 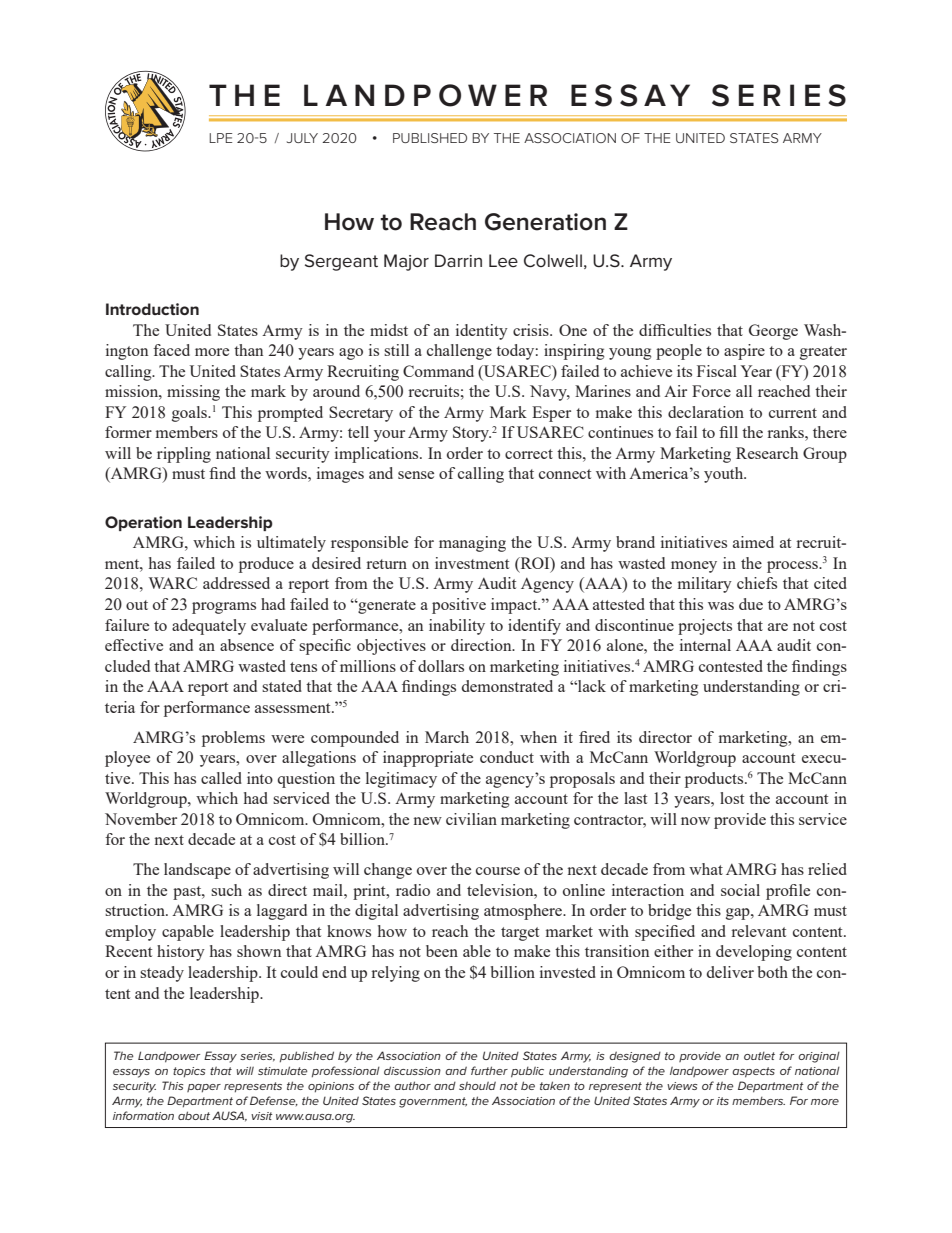 I want to click on Generation, so click(x=545, y=222).
